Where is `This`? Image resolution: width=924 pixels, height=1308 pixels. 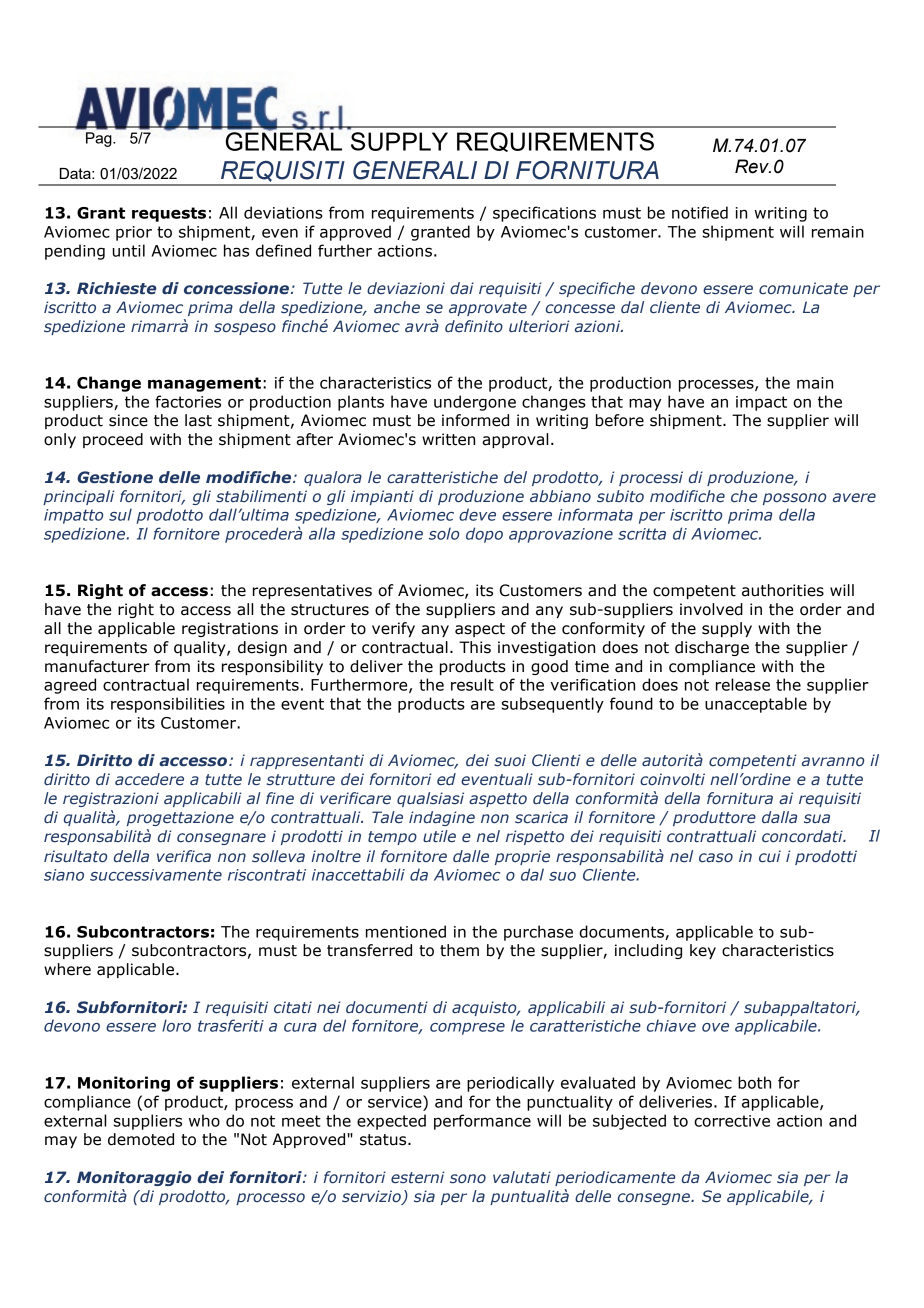
This is located at coordinates (475, 647).
